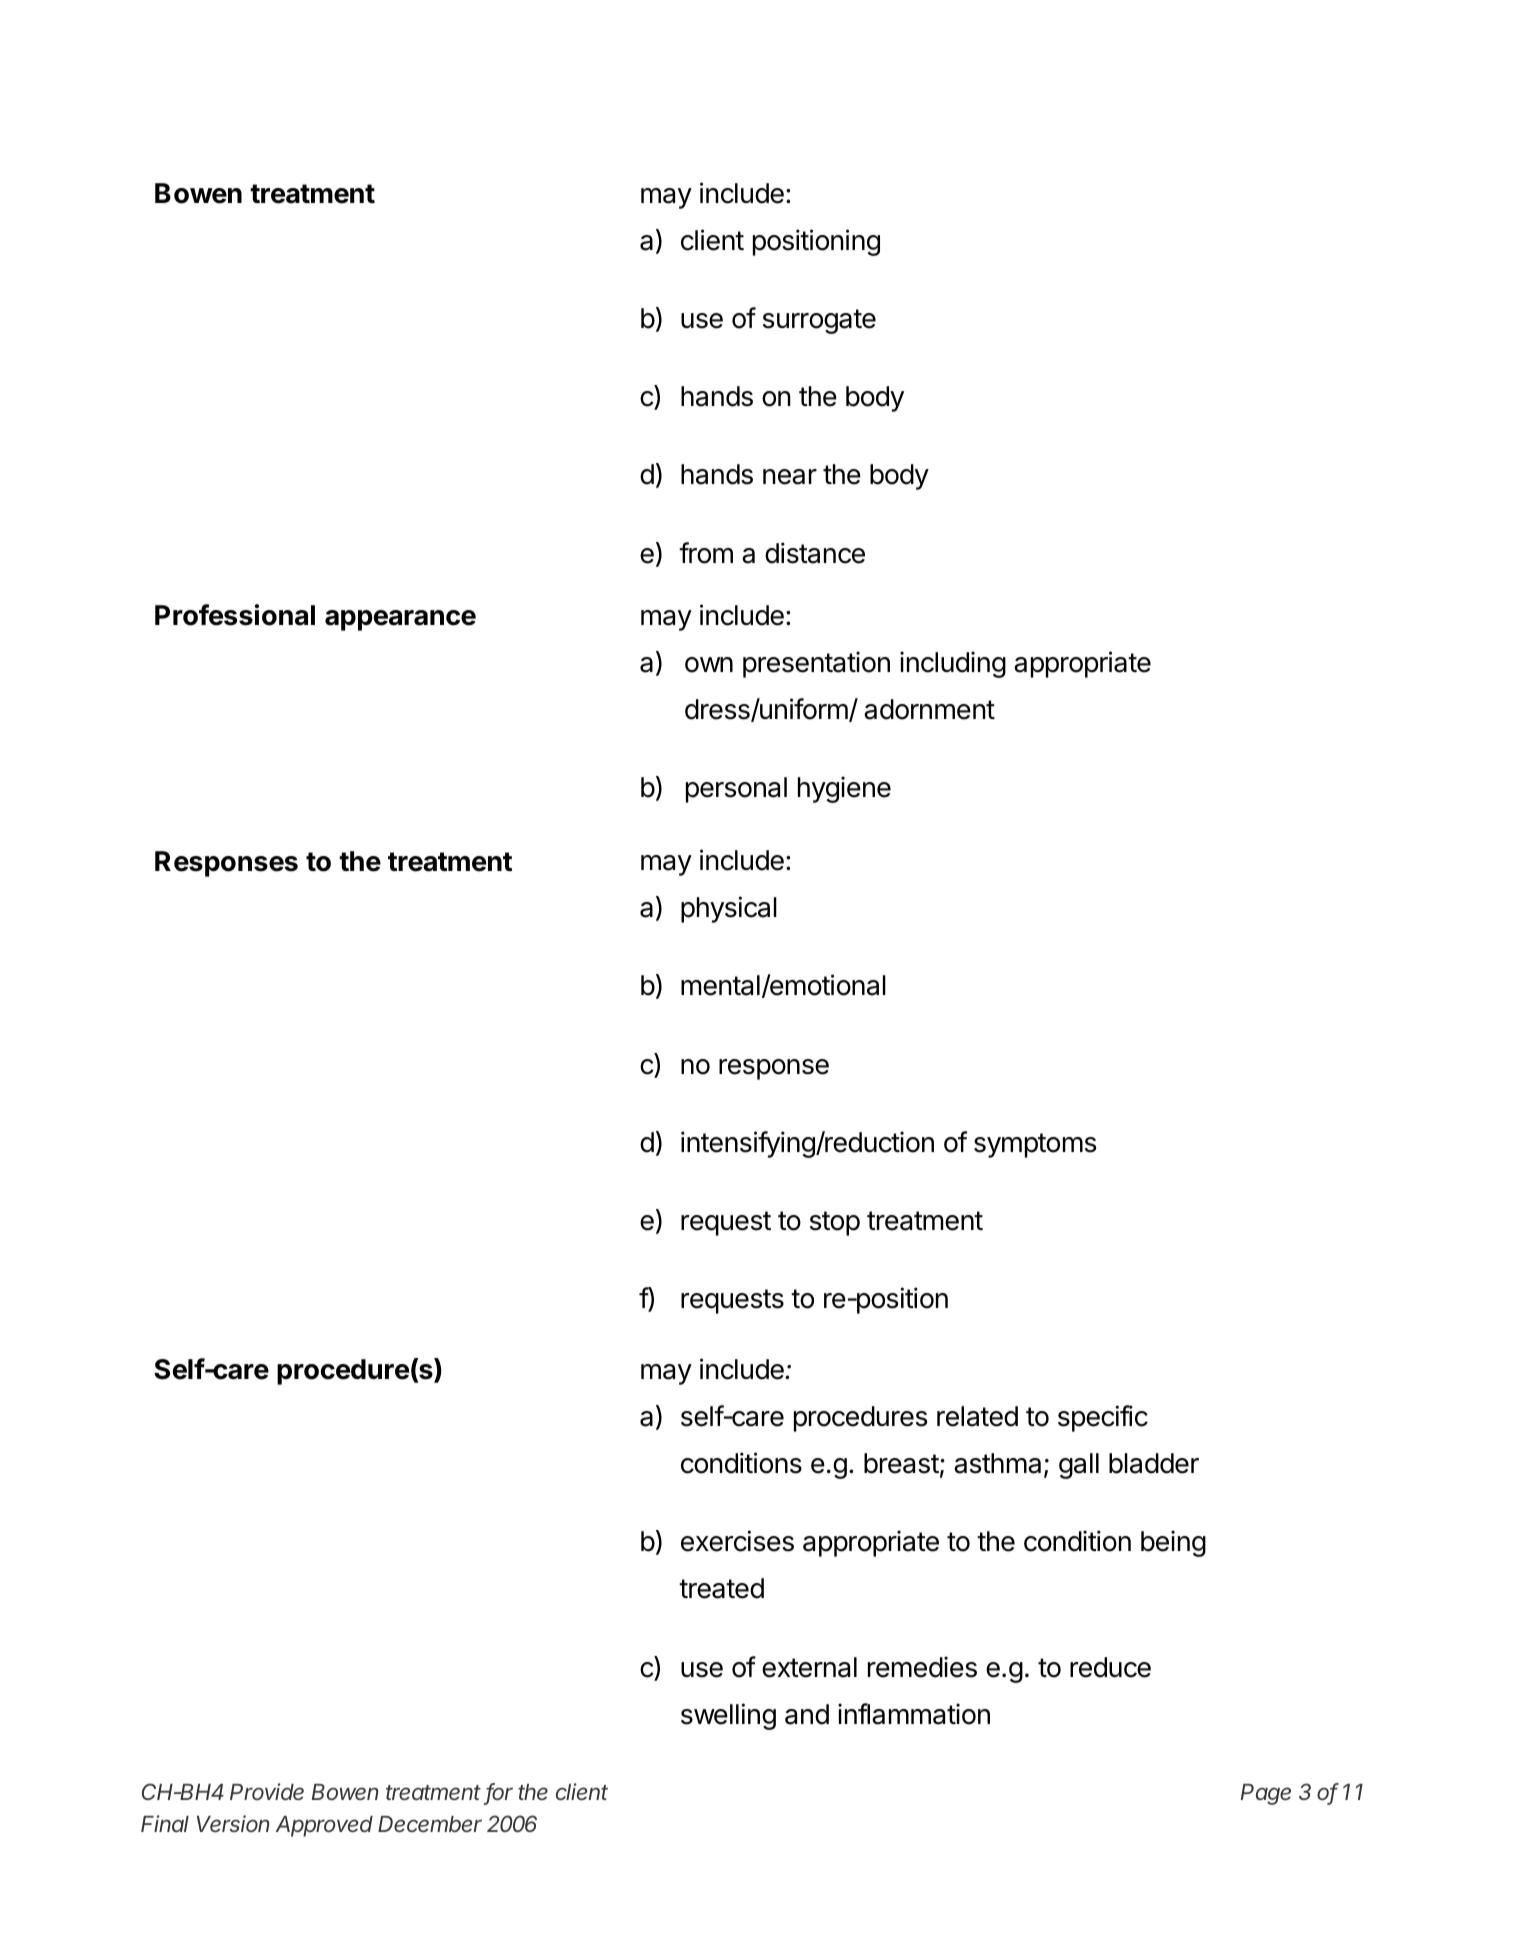 Image resolution: width=1514 pixels, height=1959 pixels. I want to click on specific, so click(1103, 1418).
